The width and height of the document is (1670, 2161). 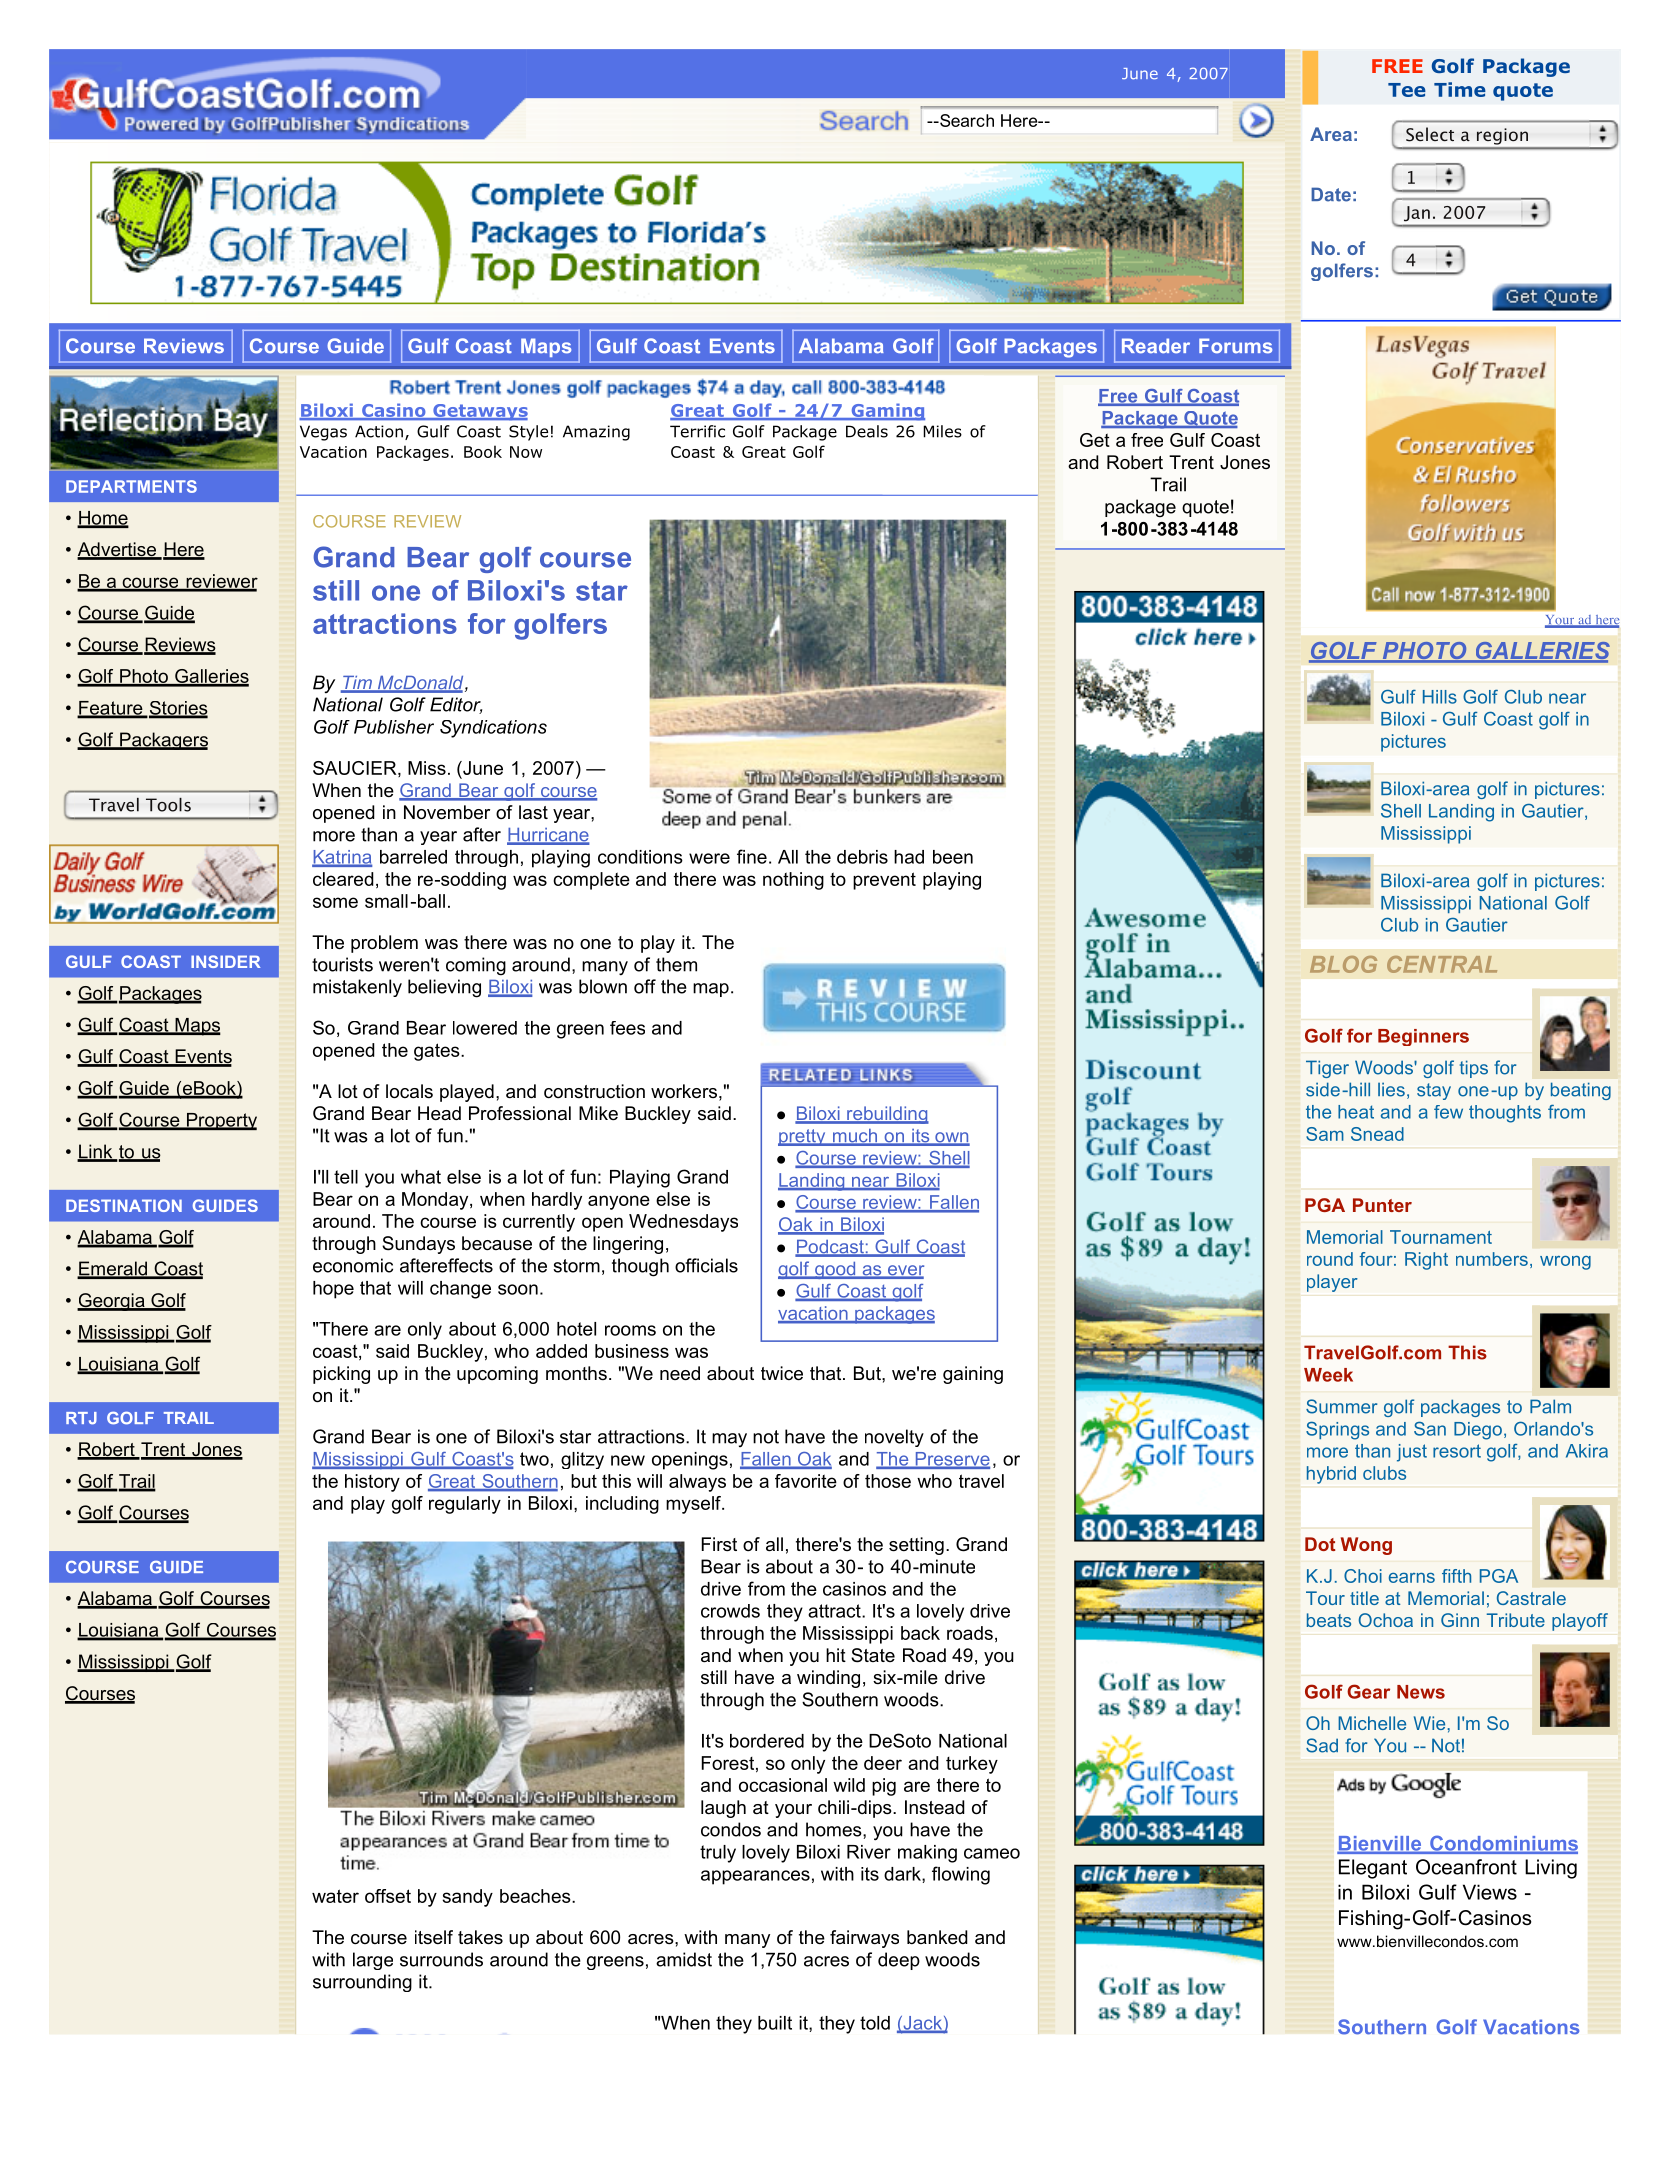 I want to click on Search, so click(x=966, y=120).
